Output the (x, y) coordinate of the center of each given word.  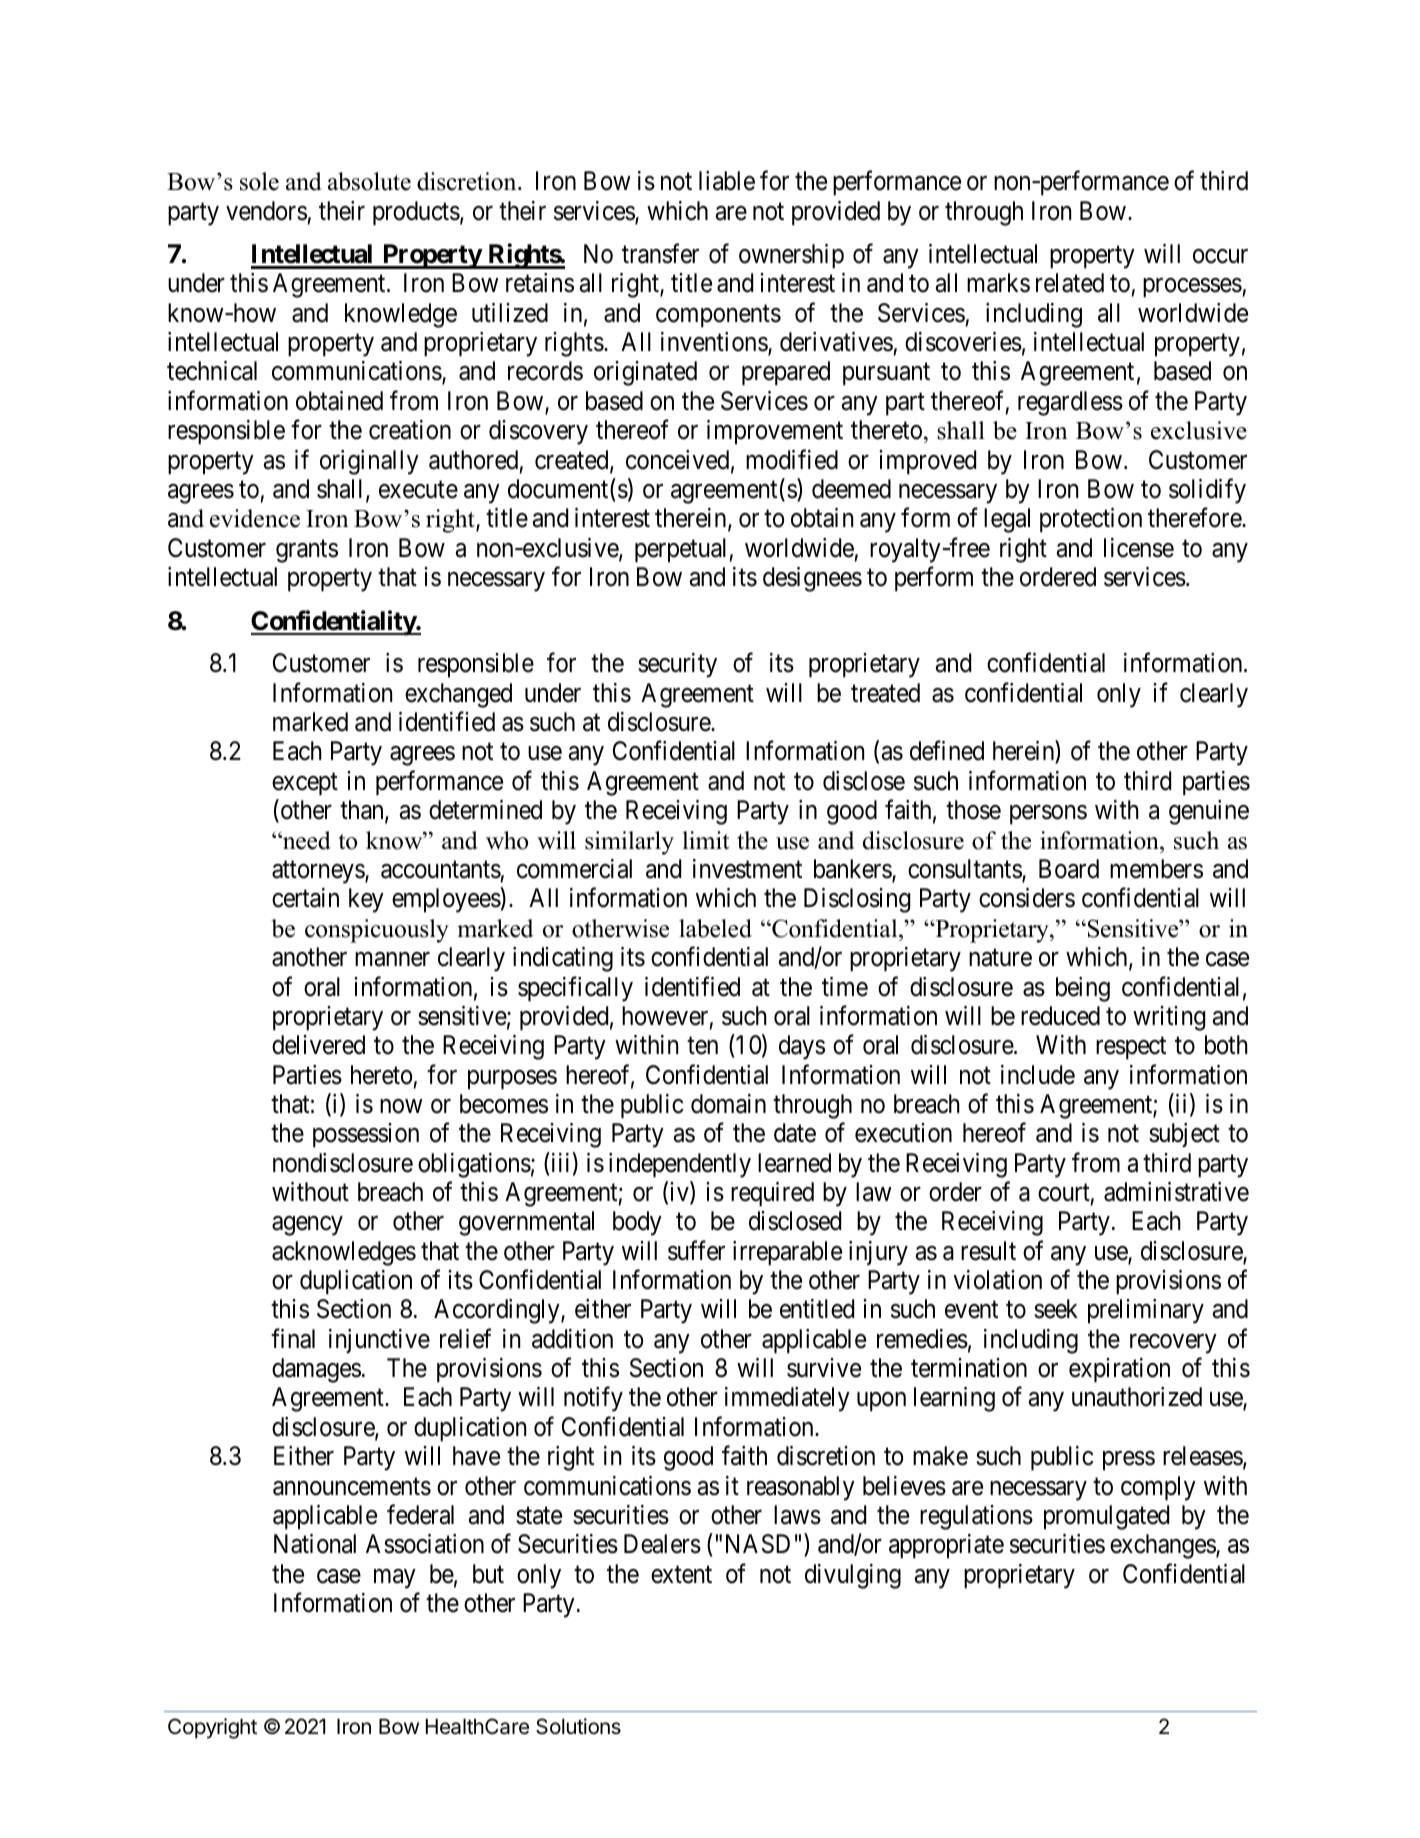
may (395, 1579)
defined (947, 751)
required (772, 1194)
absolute (369, 181)
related (1070, 283)
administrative (1176, 1192)
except (305, 784)
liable (727, 181)
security (677, 665)
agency (307, 1226)
